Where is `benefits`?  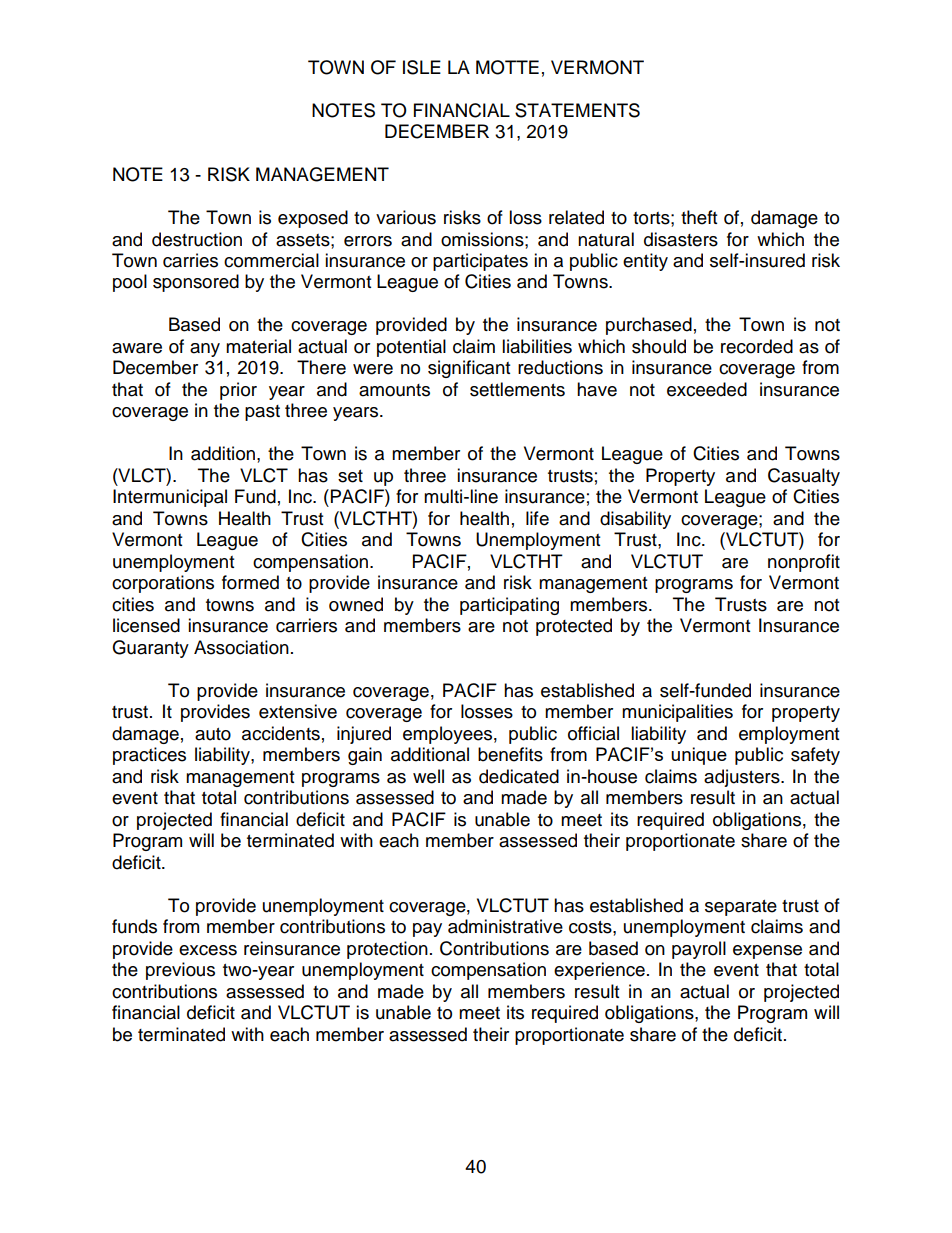 benefits is located at coordinates (510, 754).
